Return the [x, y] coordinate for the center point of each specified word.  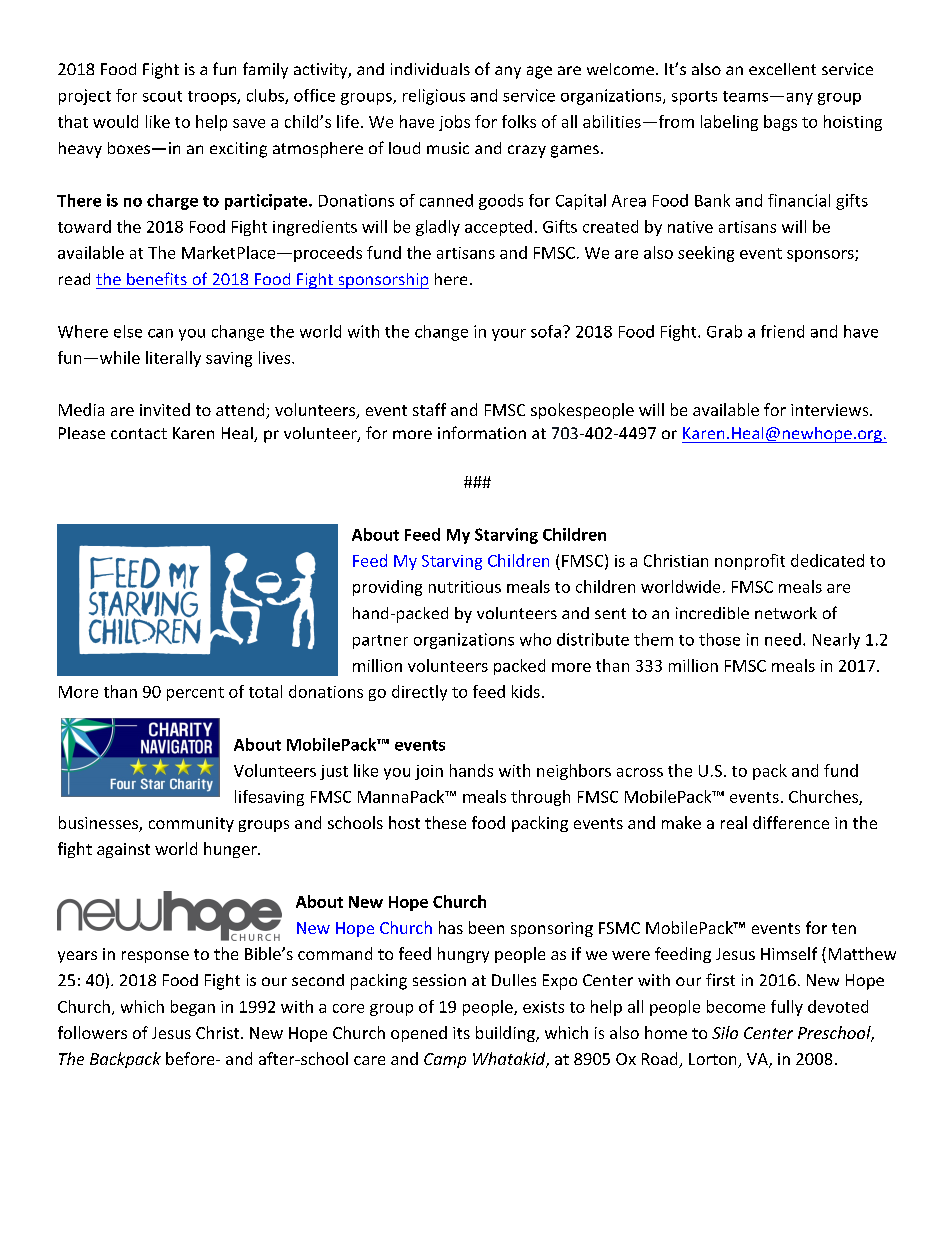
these [445, 822]
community [191, 824]
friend [782, 331]
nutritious [465, 587]
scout [162, 96]
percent [195, 694]
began [193, 1008]
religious [434, 97]
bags [780, 123]
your [509, 335]
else [128, 331]
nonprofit [750, 562]
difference [791, 822]
